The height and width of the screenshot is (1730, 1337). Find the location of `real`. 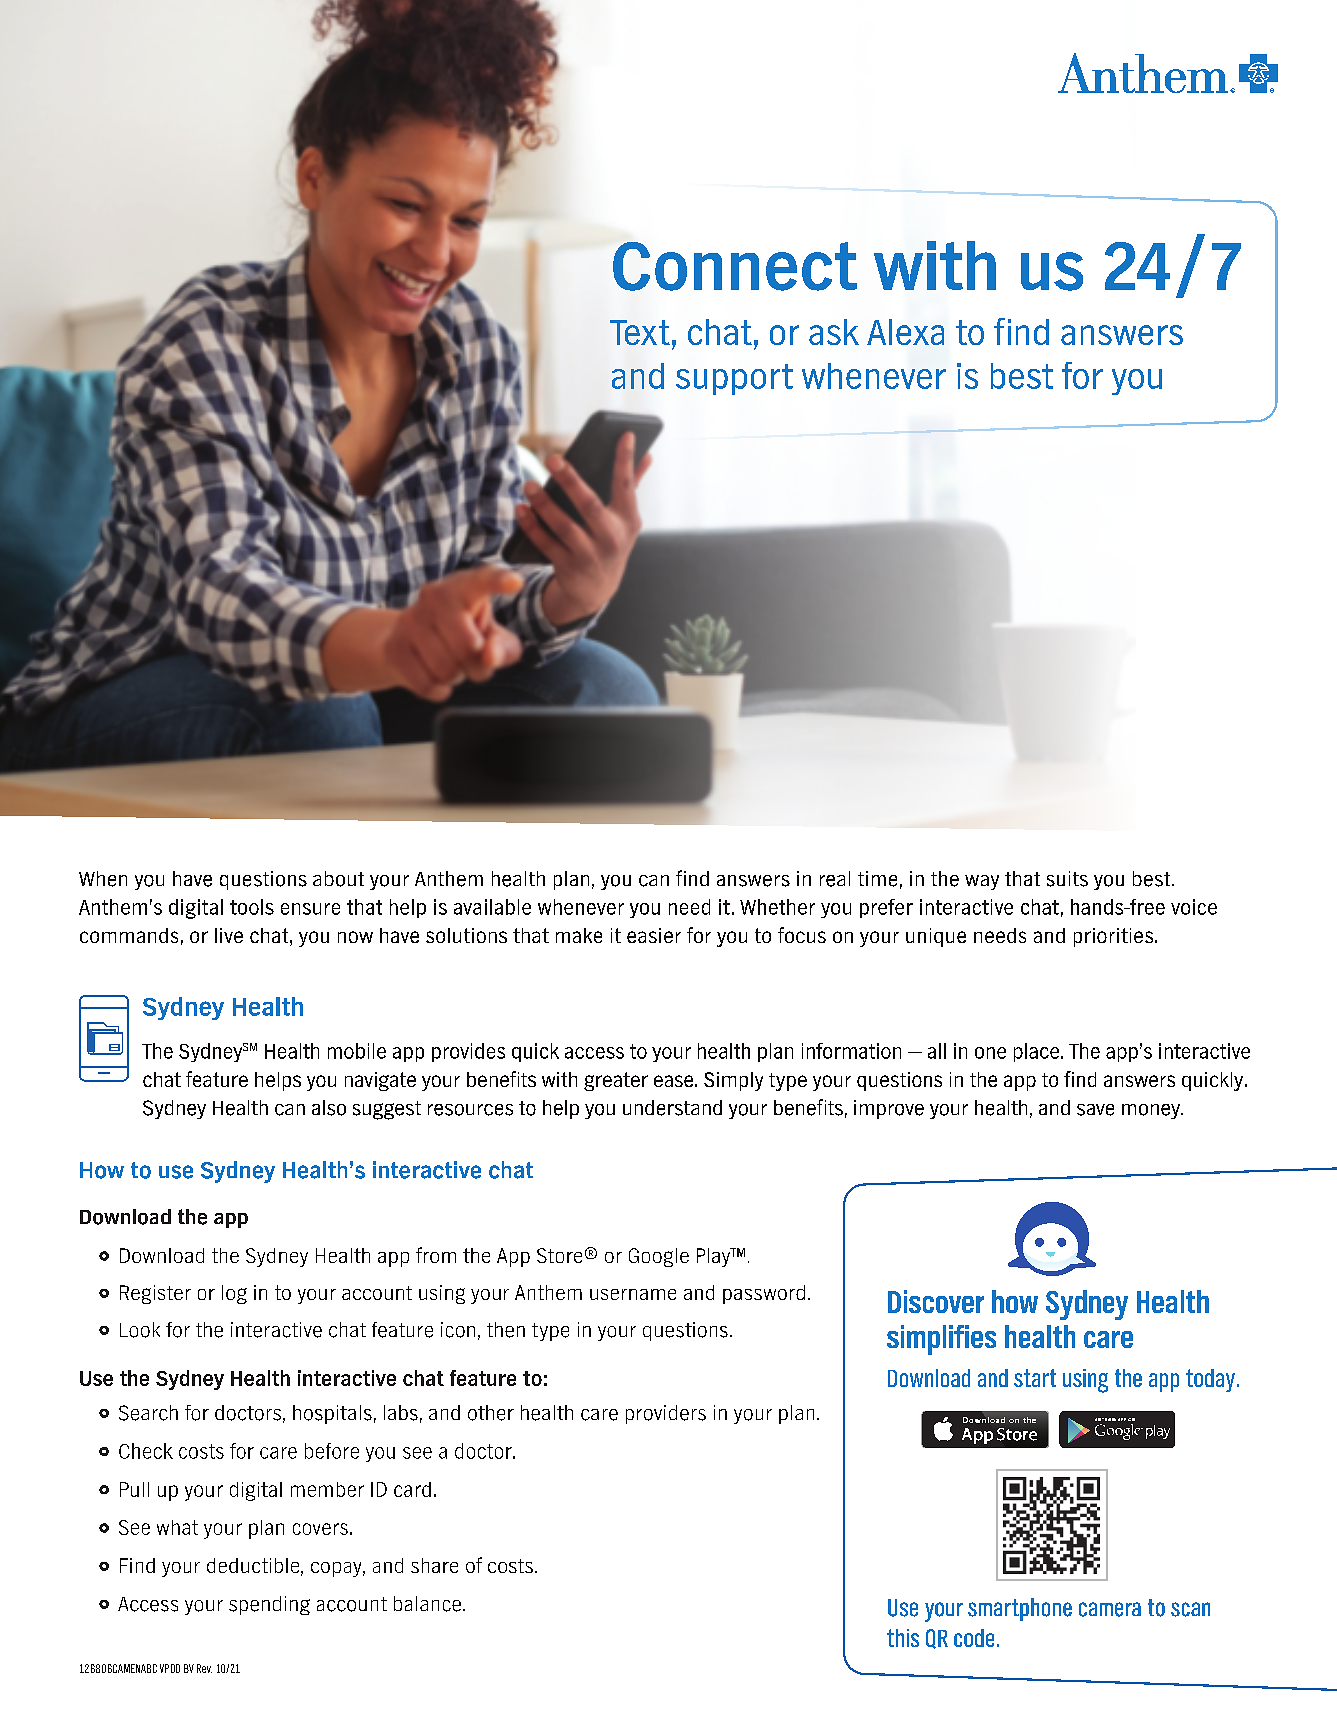

real is located at coordinates (835, 879).
